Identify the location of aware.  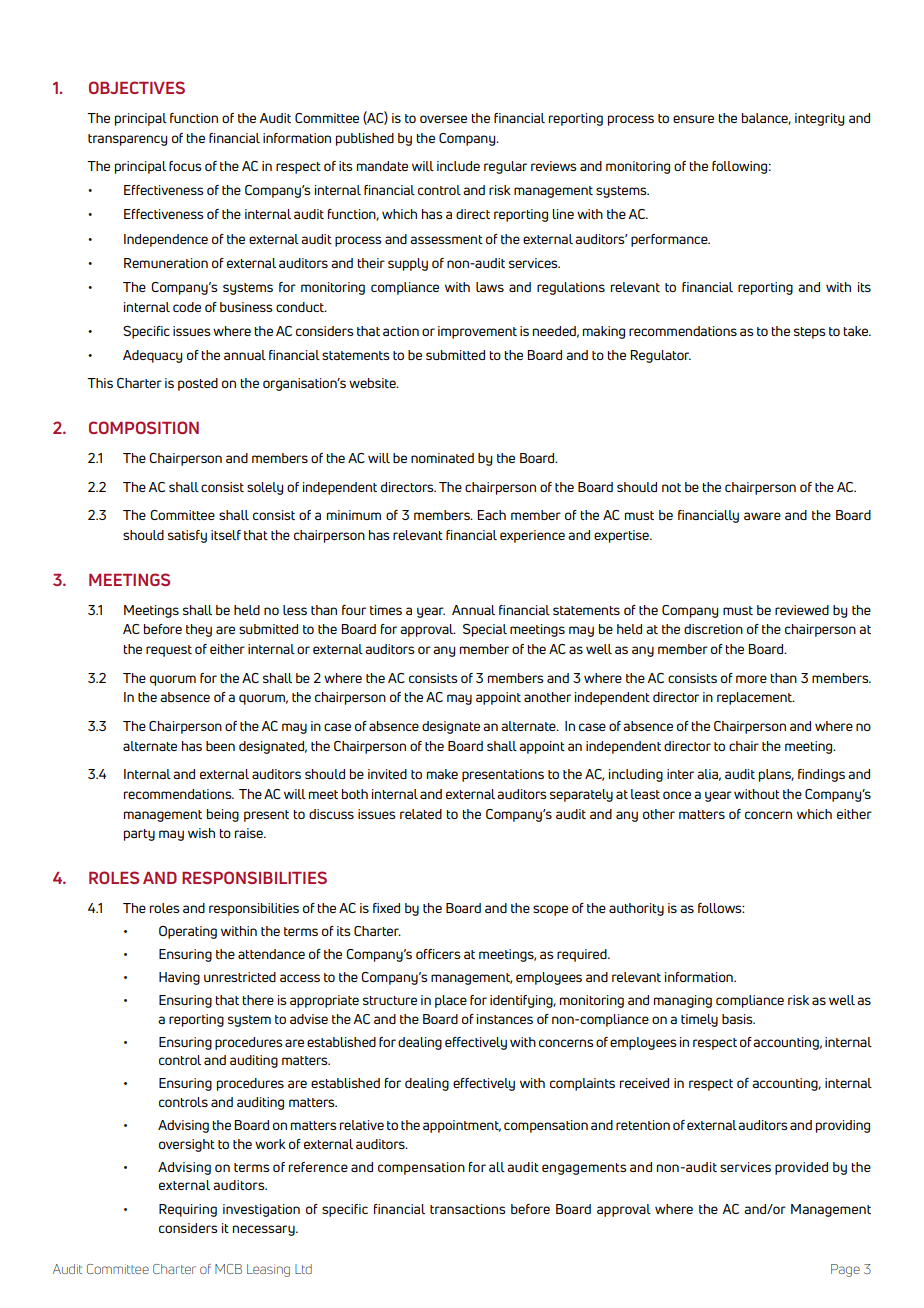
(762, 516).
